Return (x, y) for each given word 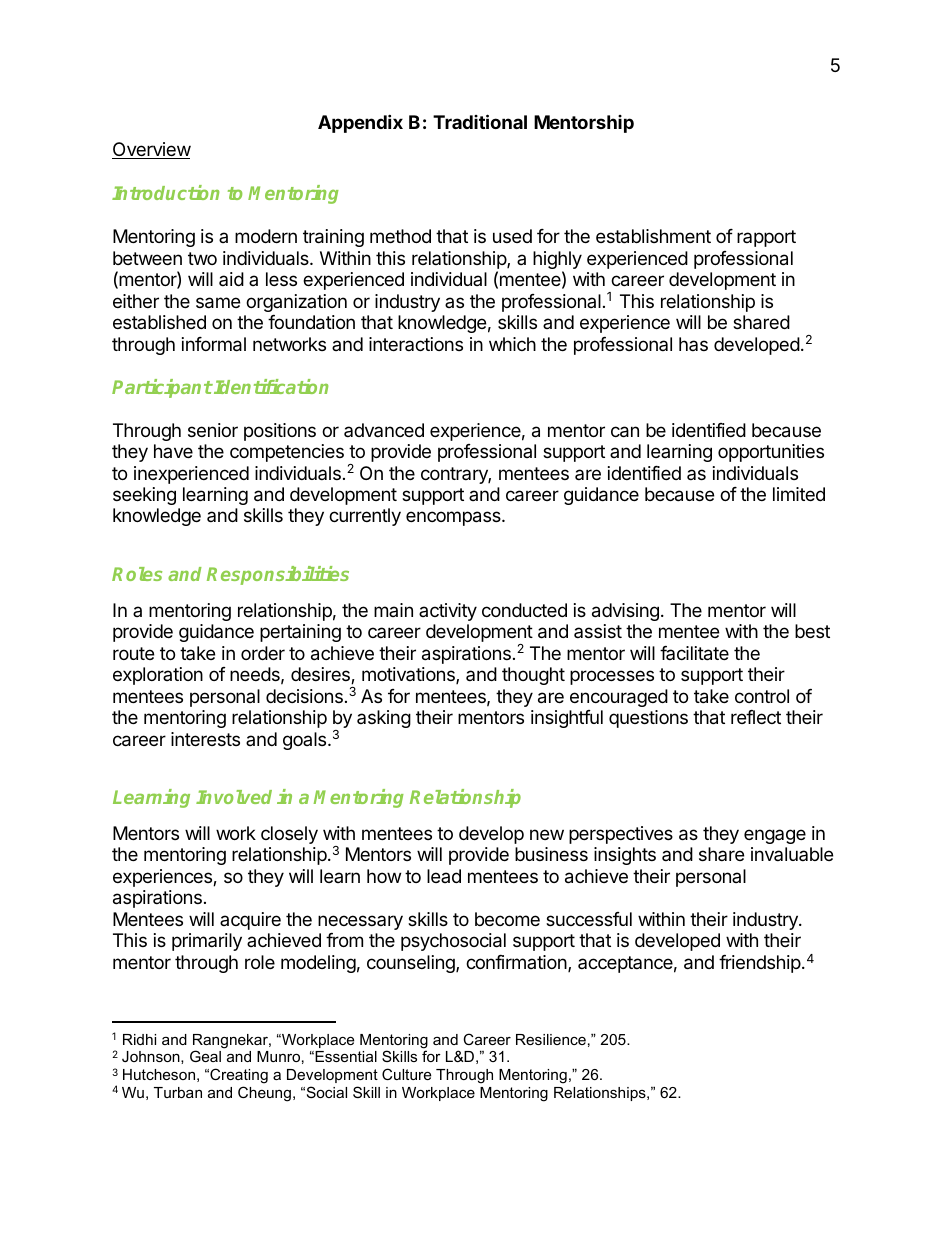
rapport (766, 238)
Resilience (551, 1039)
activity (448, 612)
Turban (178, 1092)
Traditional (480, 121)
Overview (151, 150)
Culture (406, 1074)
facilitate (694, 653)
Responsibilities (278, 575)
